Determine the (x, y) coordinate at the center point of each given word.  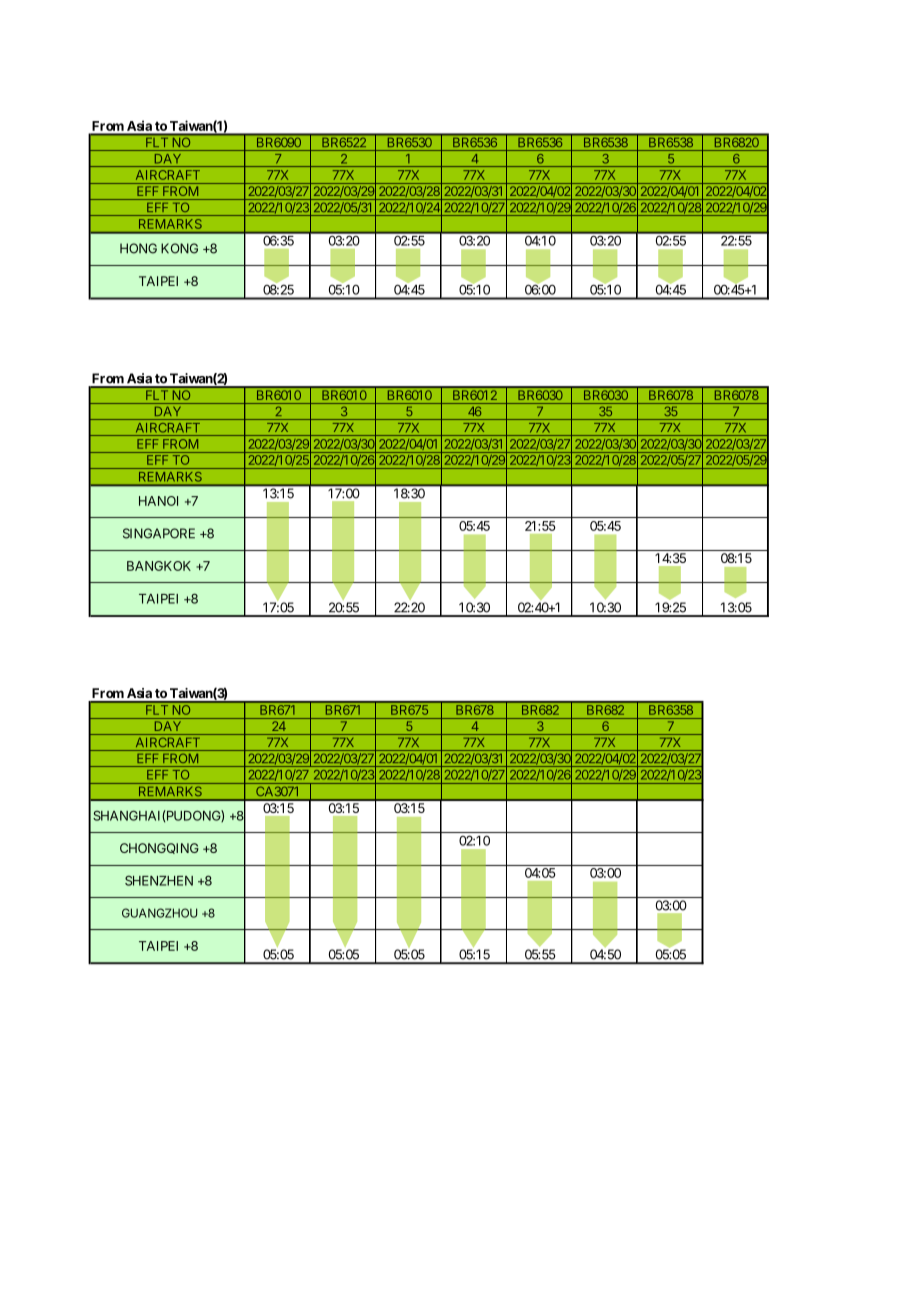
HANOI (158, 501)
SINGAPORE (159, 533)
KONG (179, 248)
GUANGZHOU (159, 913)
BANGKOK (159, 566)
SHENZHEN (159, 880)
